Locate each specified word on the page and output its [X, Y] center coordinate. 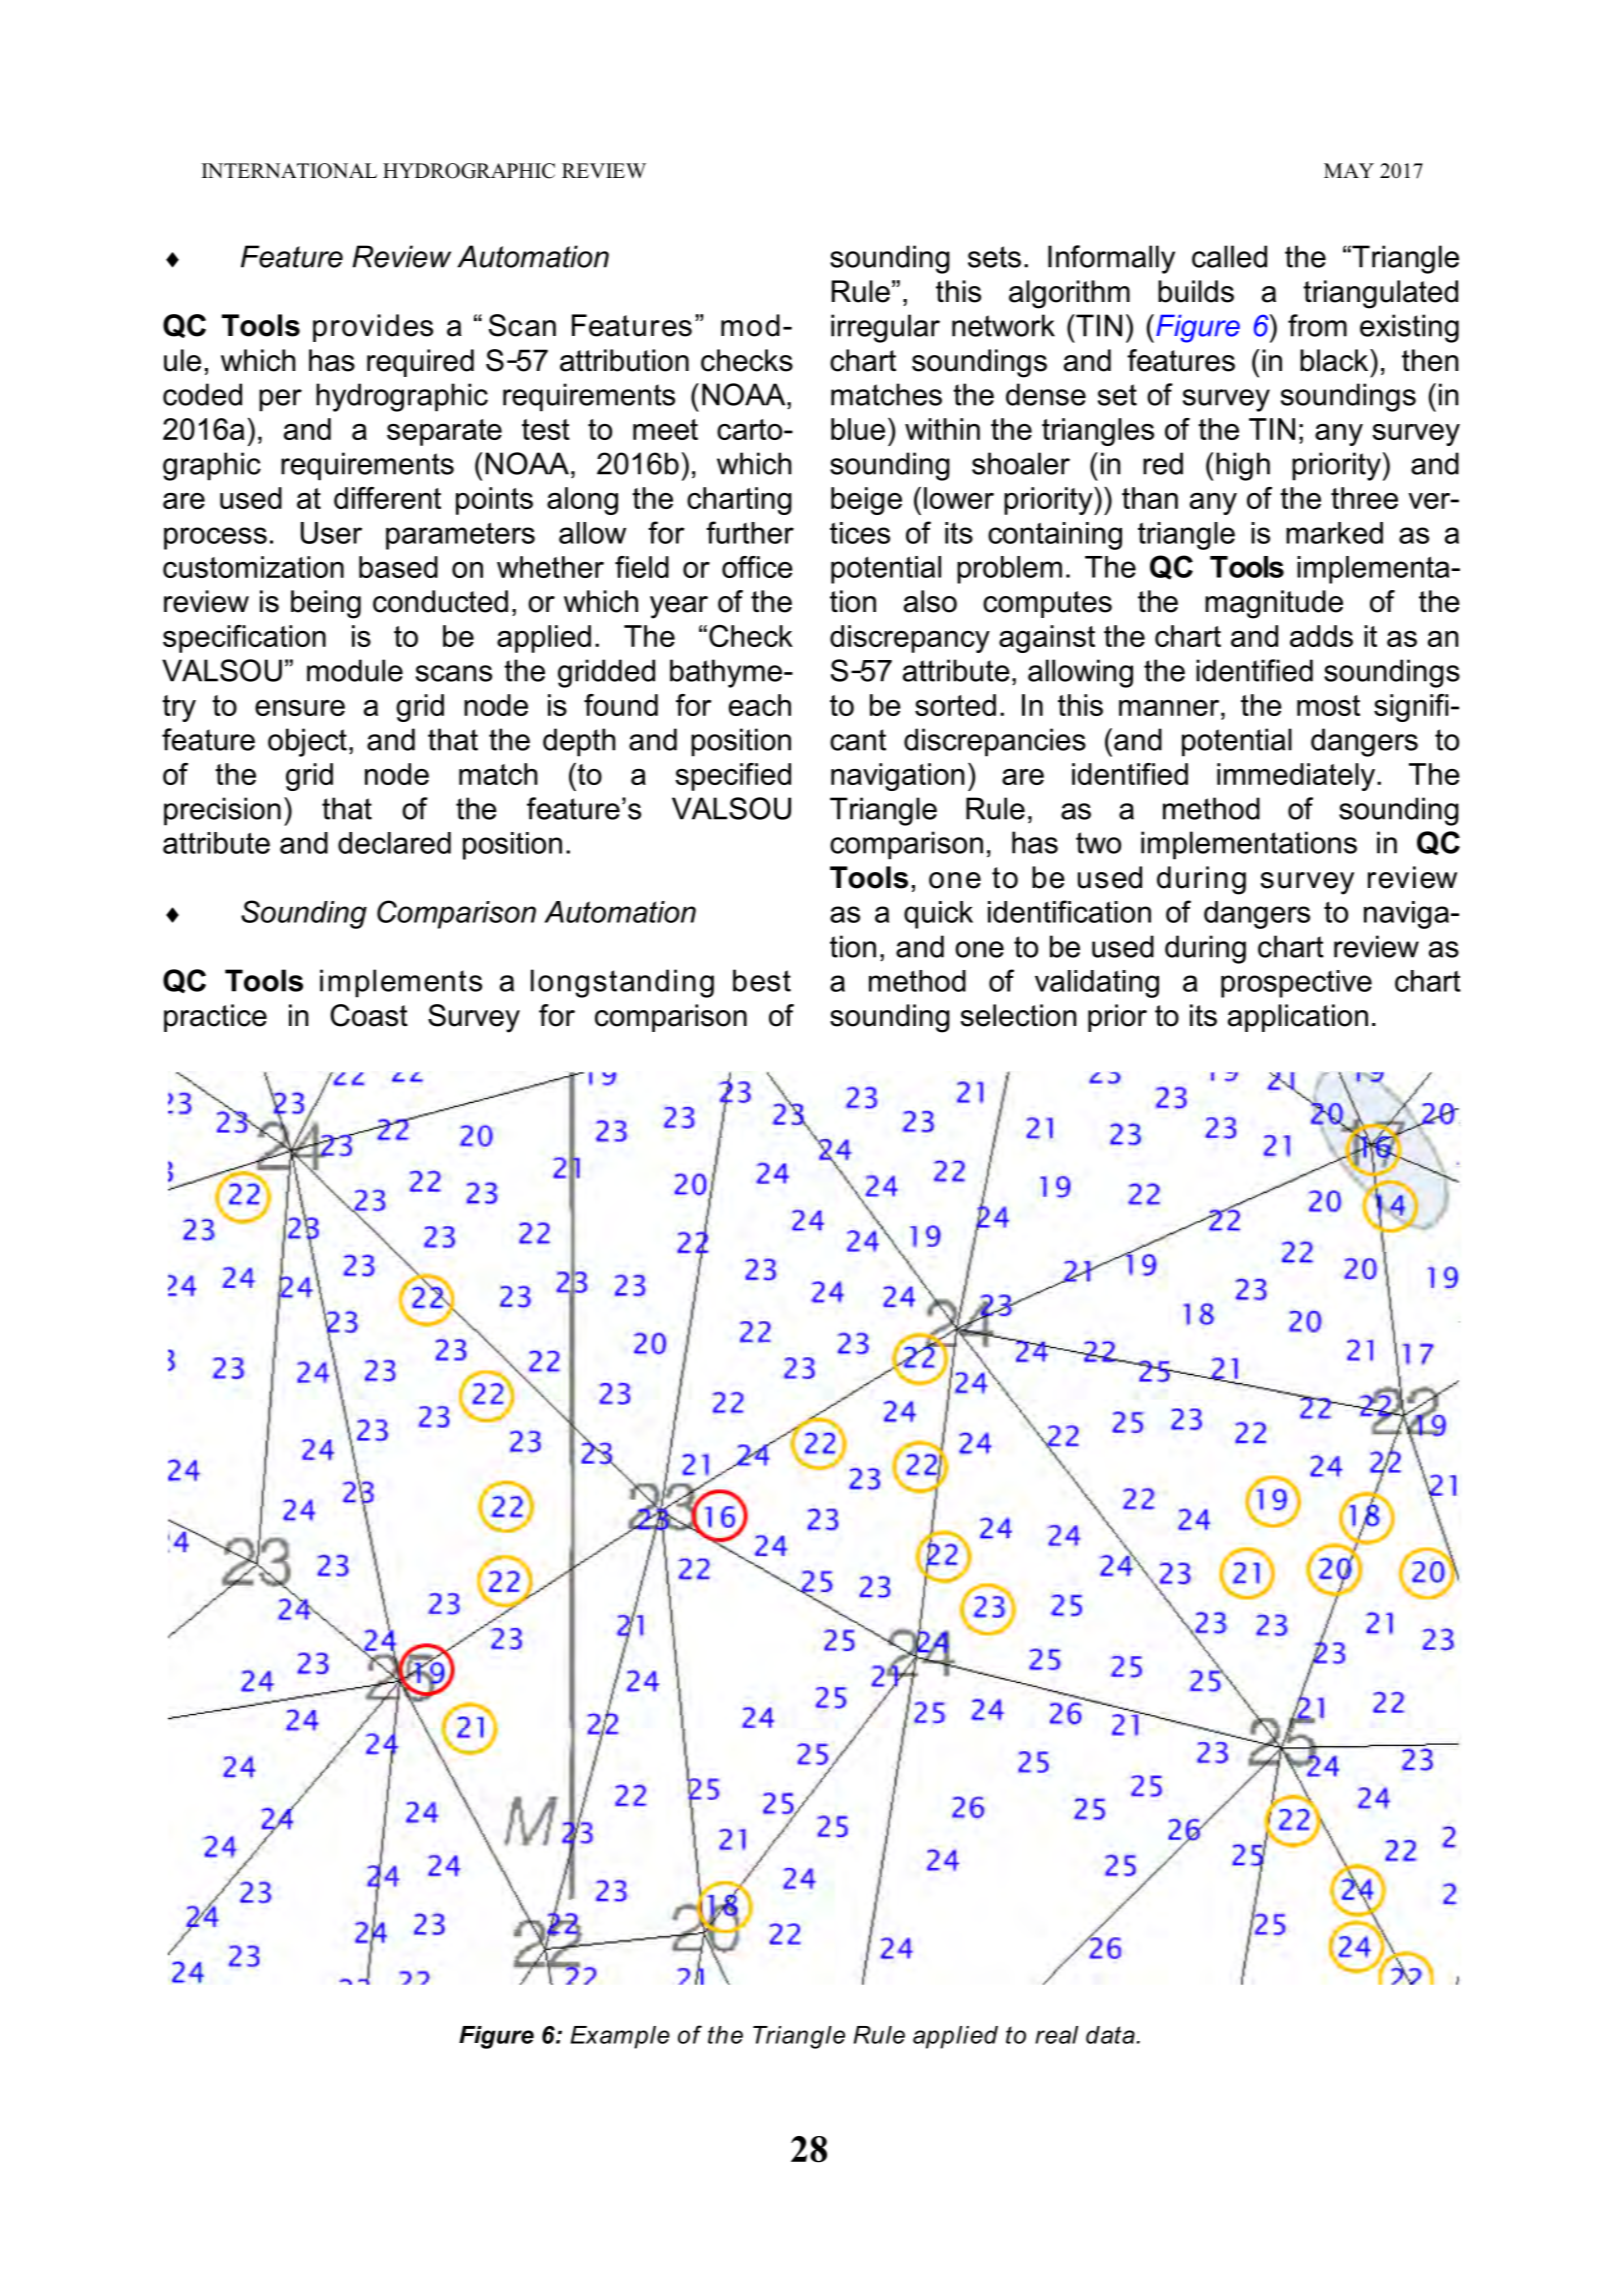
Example [620, 2037]
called [1229, 256]
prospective [1296, 984]
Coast [369, 1015]
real [1056, 2035]
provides [373, 328]
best [762, 980]
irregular [885, 328]
